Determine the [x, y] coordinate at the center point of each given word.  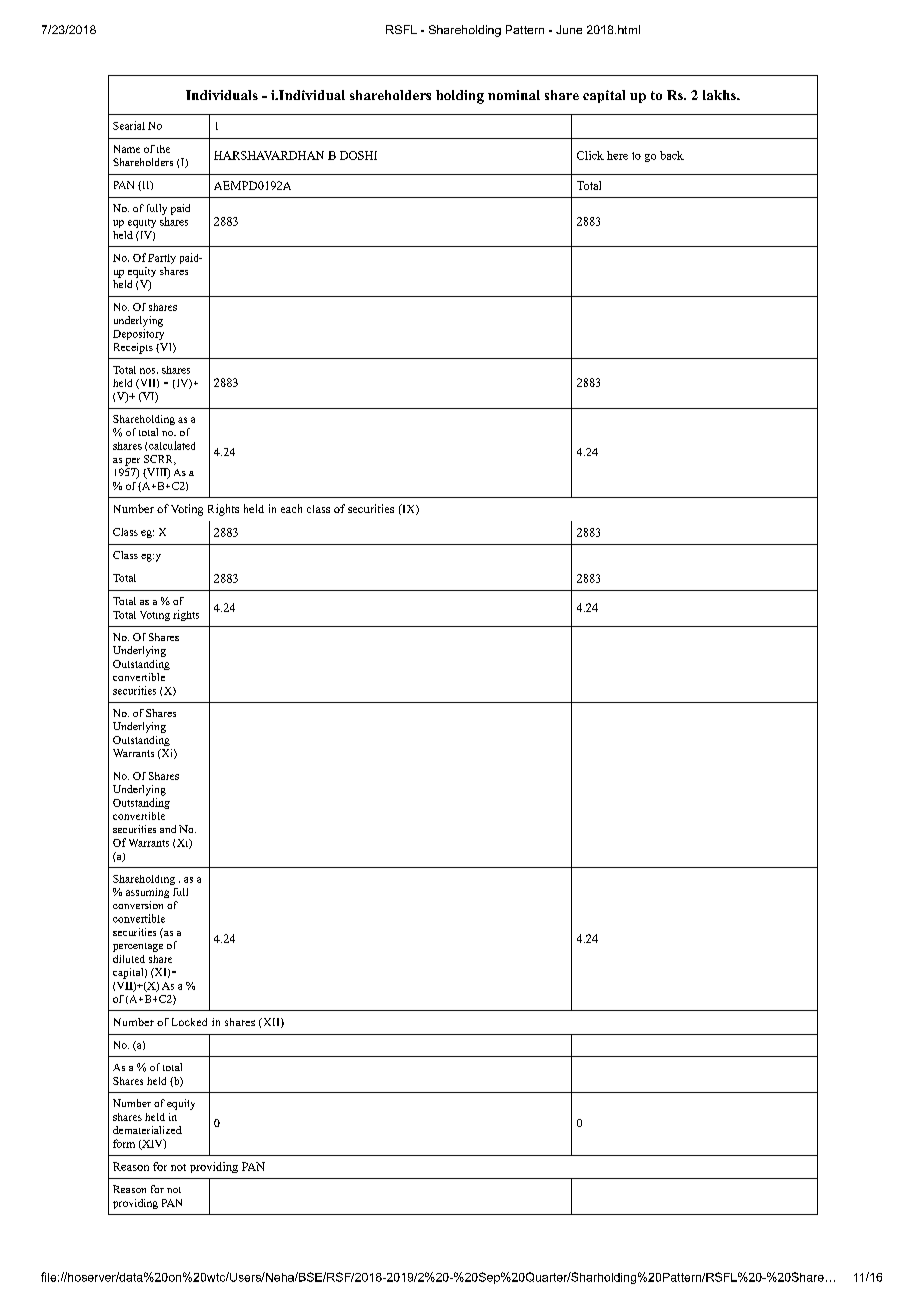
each [291, 508]
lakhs [720, 95]
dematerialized [147, 1130]
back [672, 155]
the [163, 149]
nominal [514, 95]
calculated [172, 445]
